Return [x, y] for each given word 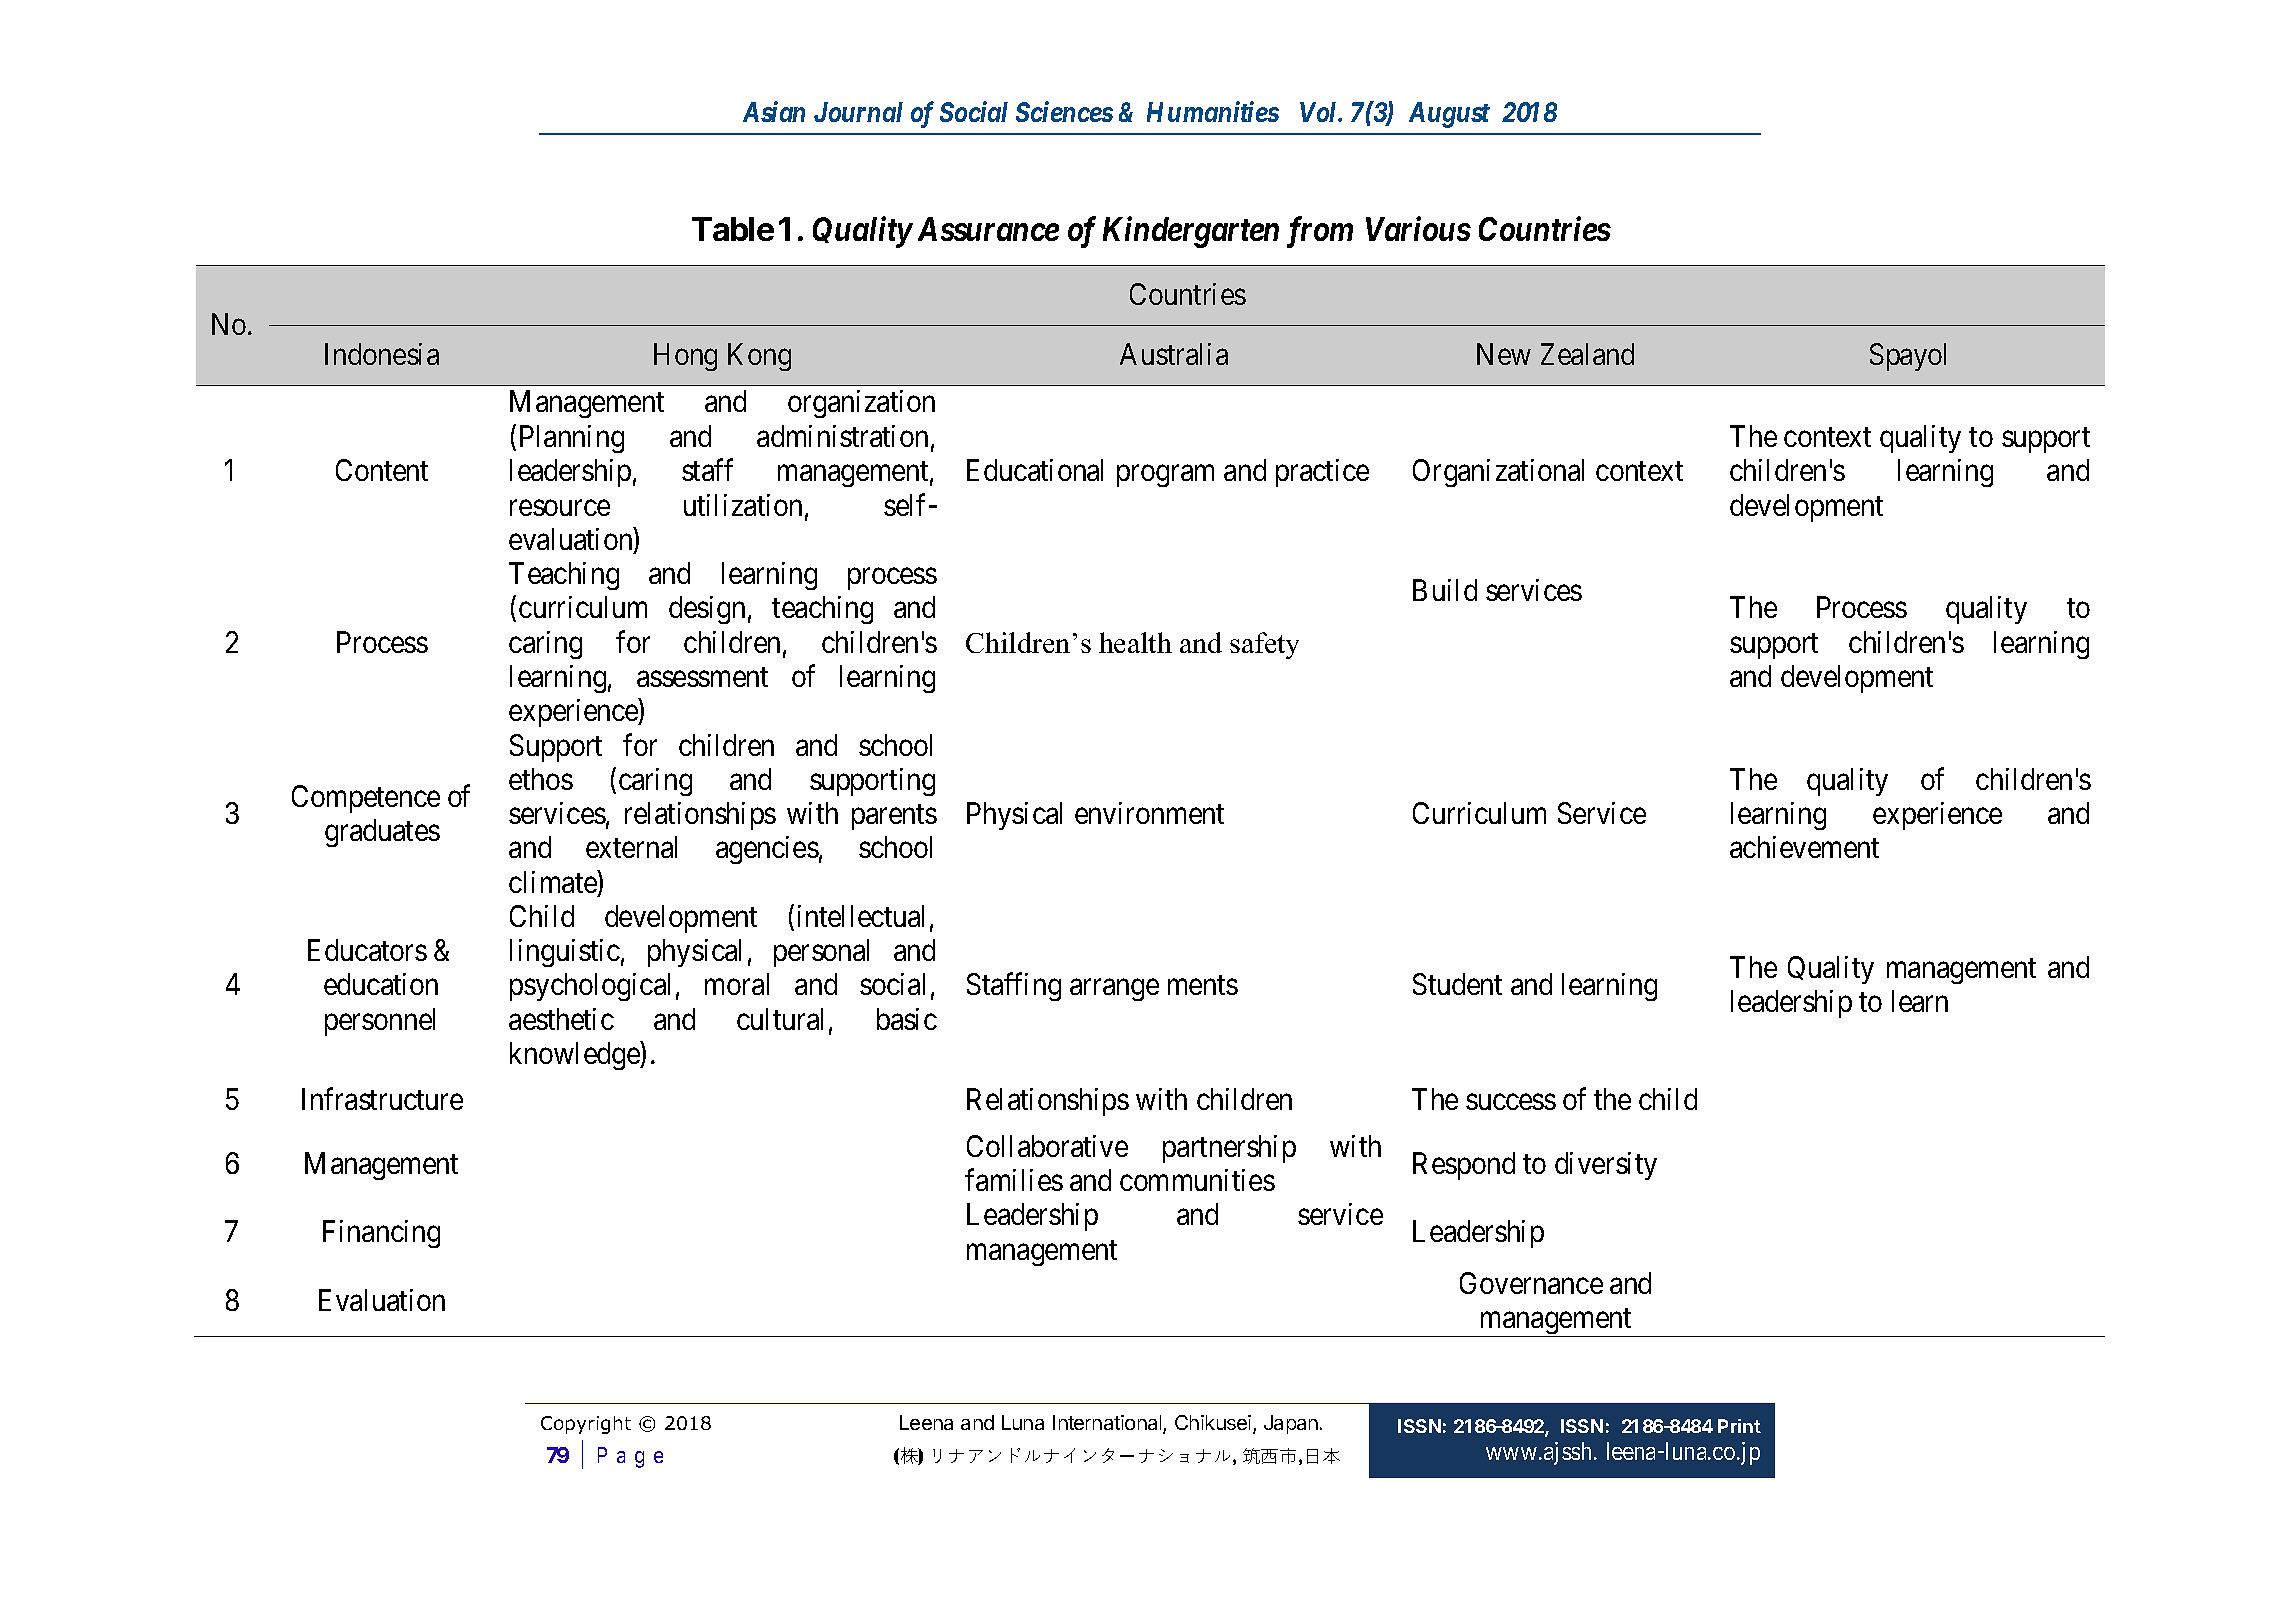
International [1108, 1424]
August [1449, 115]
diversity [1606, 1166]
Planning [572, 439]
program [1165, 476]
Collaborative [1047, 1146]
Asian [774, 112]
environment [1149, 813]
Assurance [988, 229]
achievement [1804, 847]
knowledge [575, 1055]
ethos [541, 779]
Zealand [1587, 354]
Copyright [586, 1425]
